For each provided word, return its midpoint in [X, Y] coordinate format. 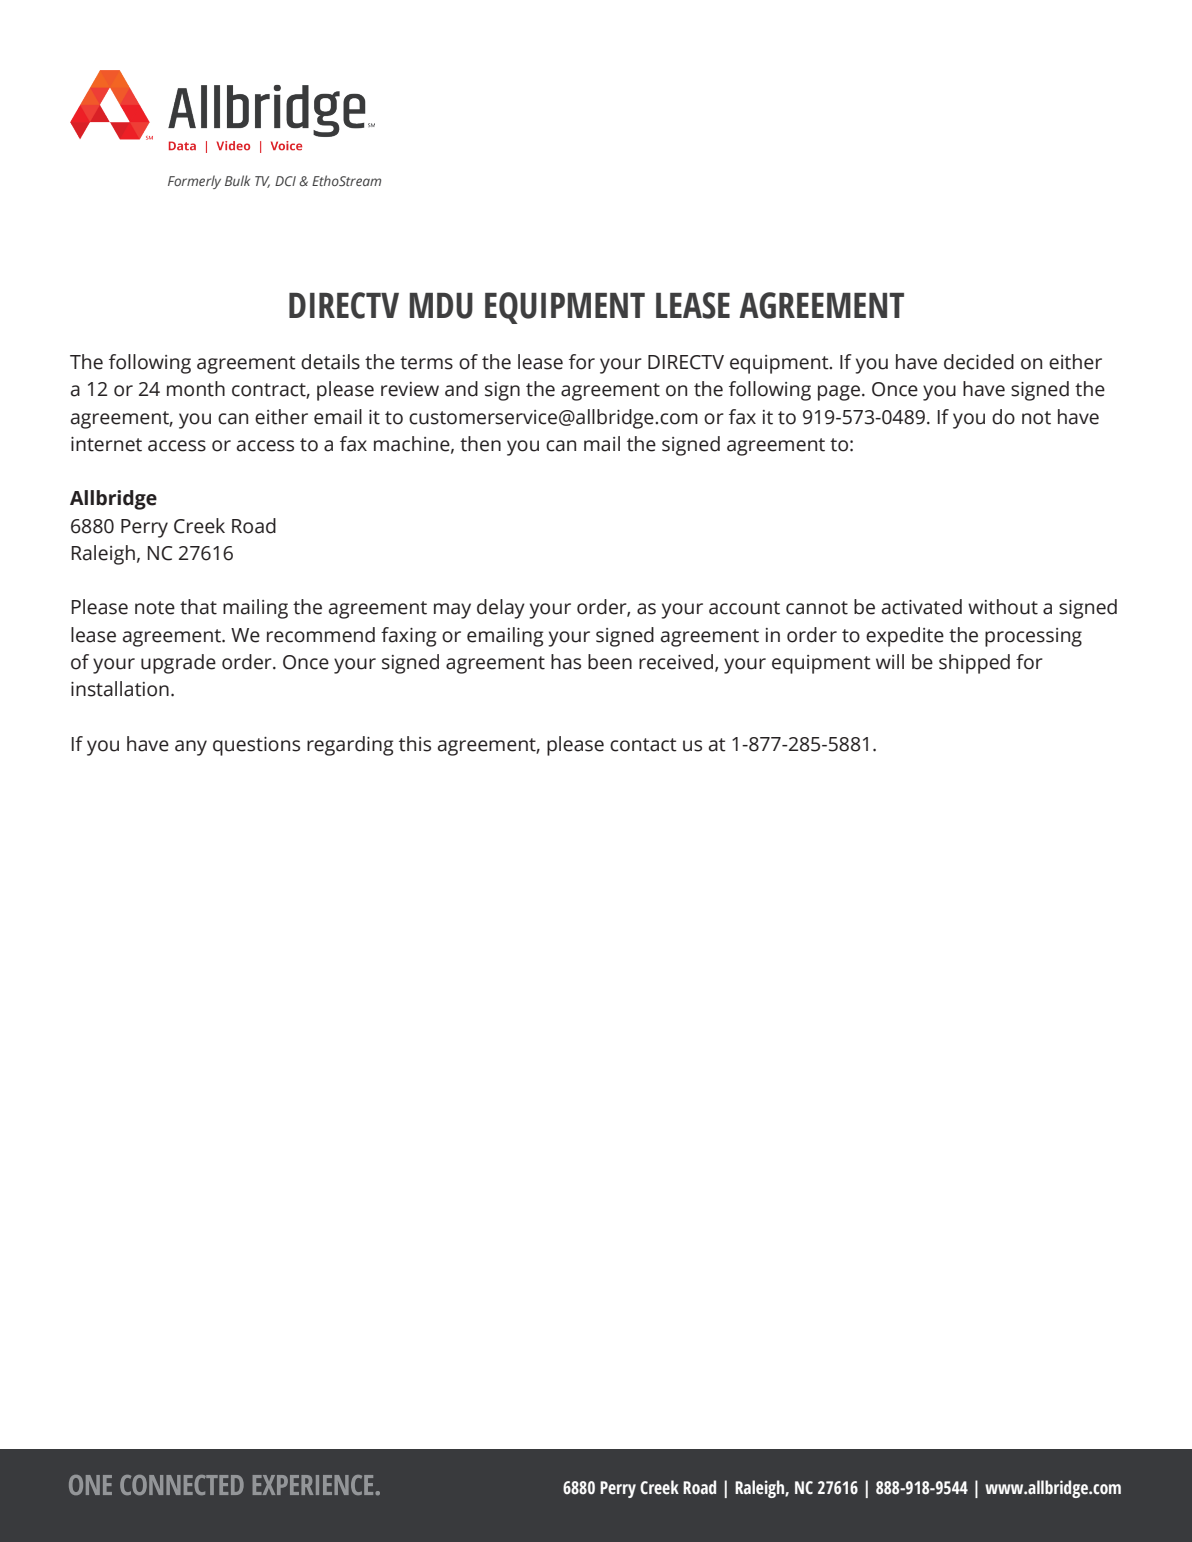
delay [501, 609]
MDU [441, 306]
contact [643, 745]
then [480, 444]
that [198, 607]
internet [106, 444]
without [1003, 607]
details [330, 362]
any [191, 748]
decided [979, 362]
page [839, 393]
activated [922, 607]
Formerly [194, 182]
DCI [285, 181]
